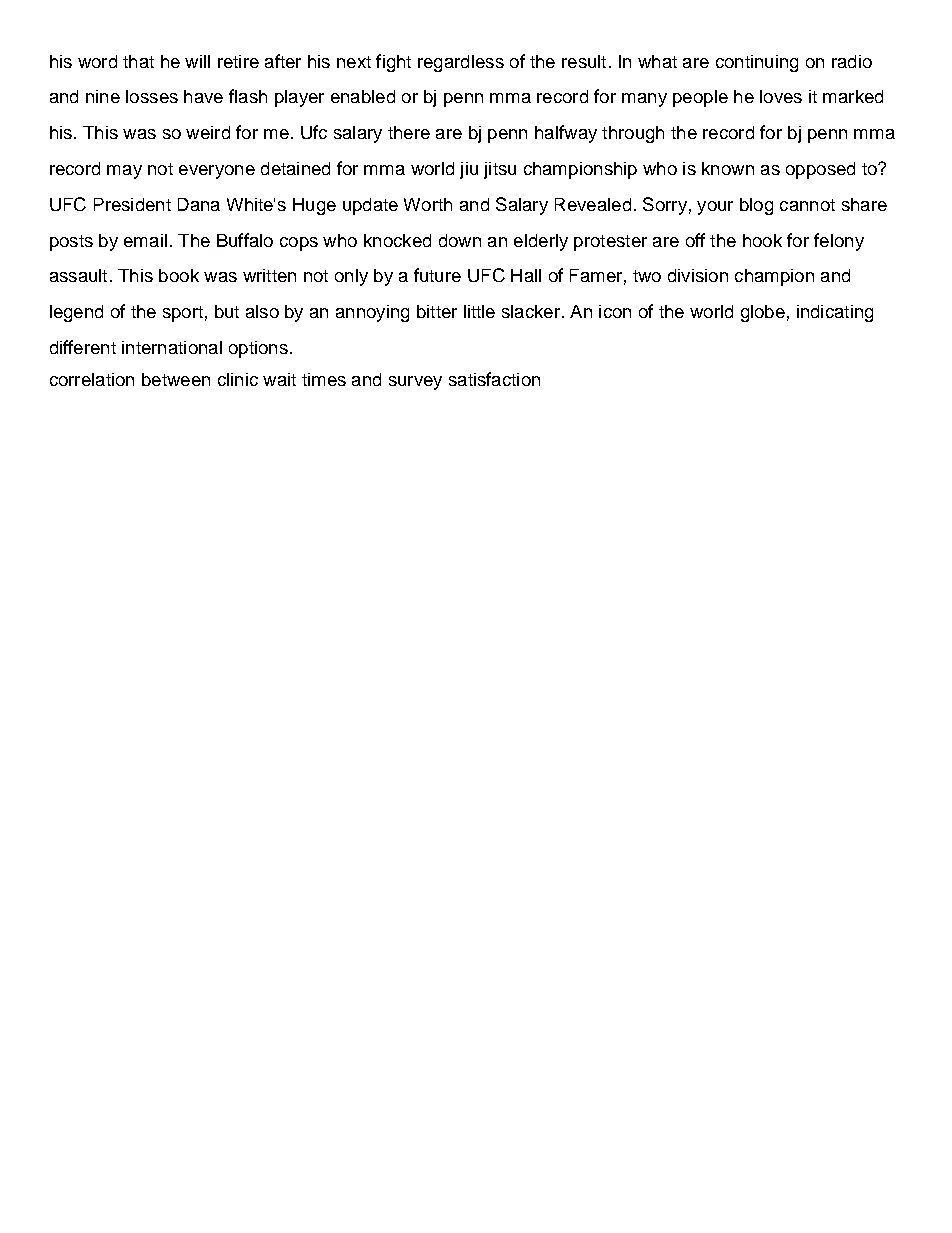  I want to click on between, so click(176, 379).
